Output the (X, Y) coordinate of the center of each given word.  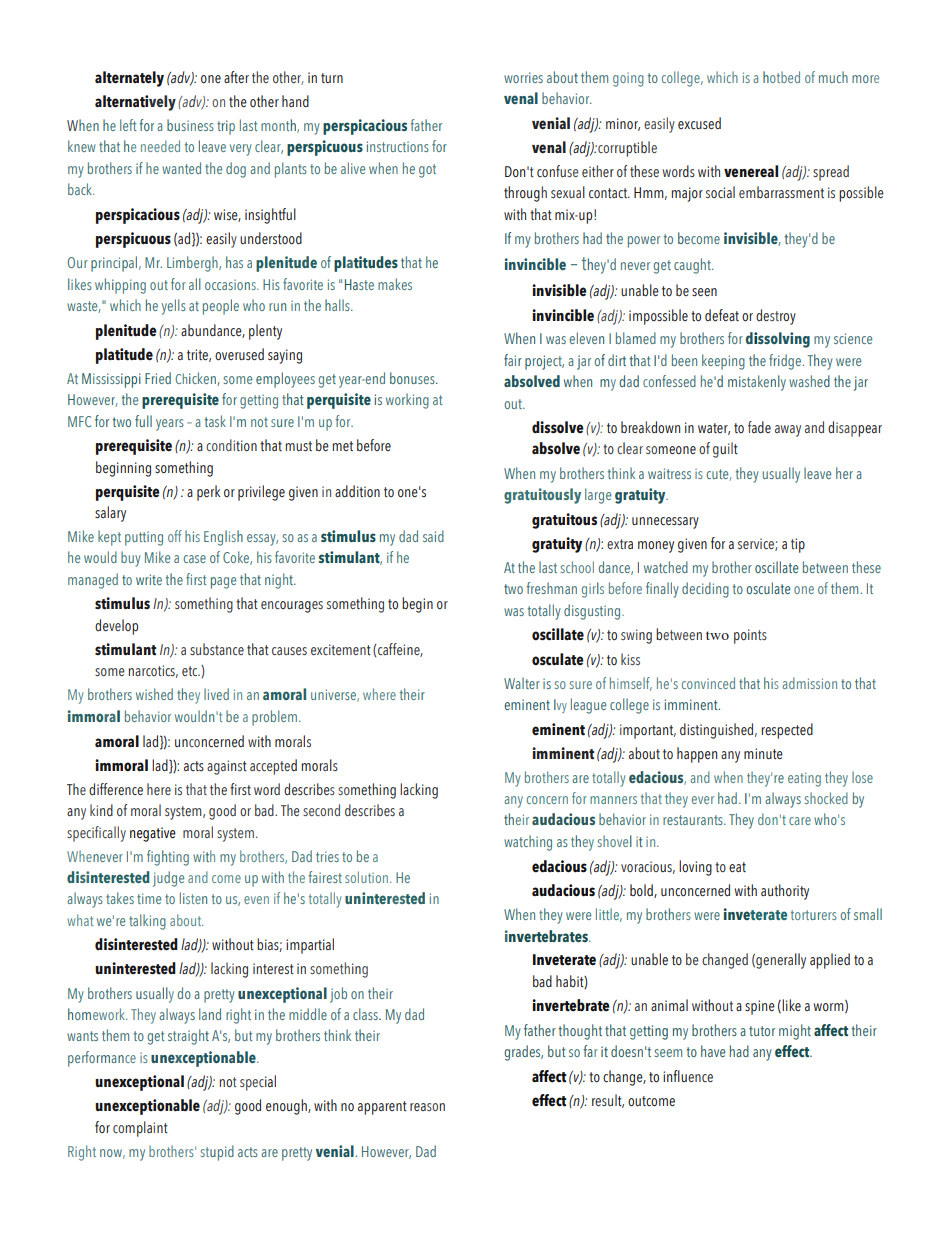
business (190, 125)
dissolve (558, 427)
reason (427, 1107)
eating (804, 779)
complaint (140, 1129)
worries (523, 77)
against (227, 767)
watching (528, 843)
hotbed (781, 77)
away (788, 431)
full (143, 421)
